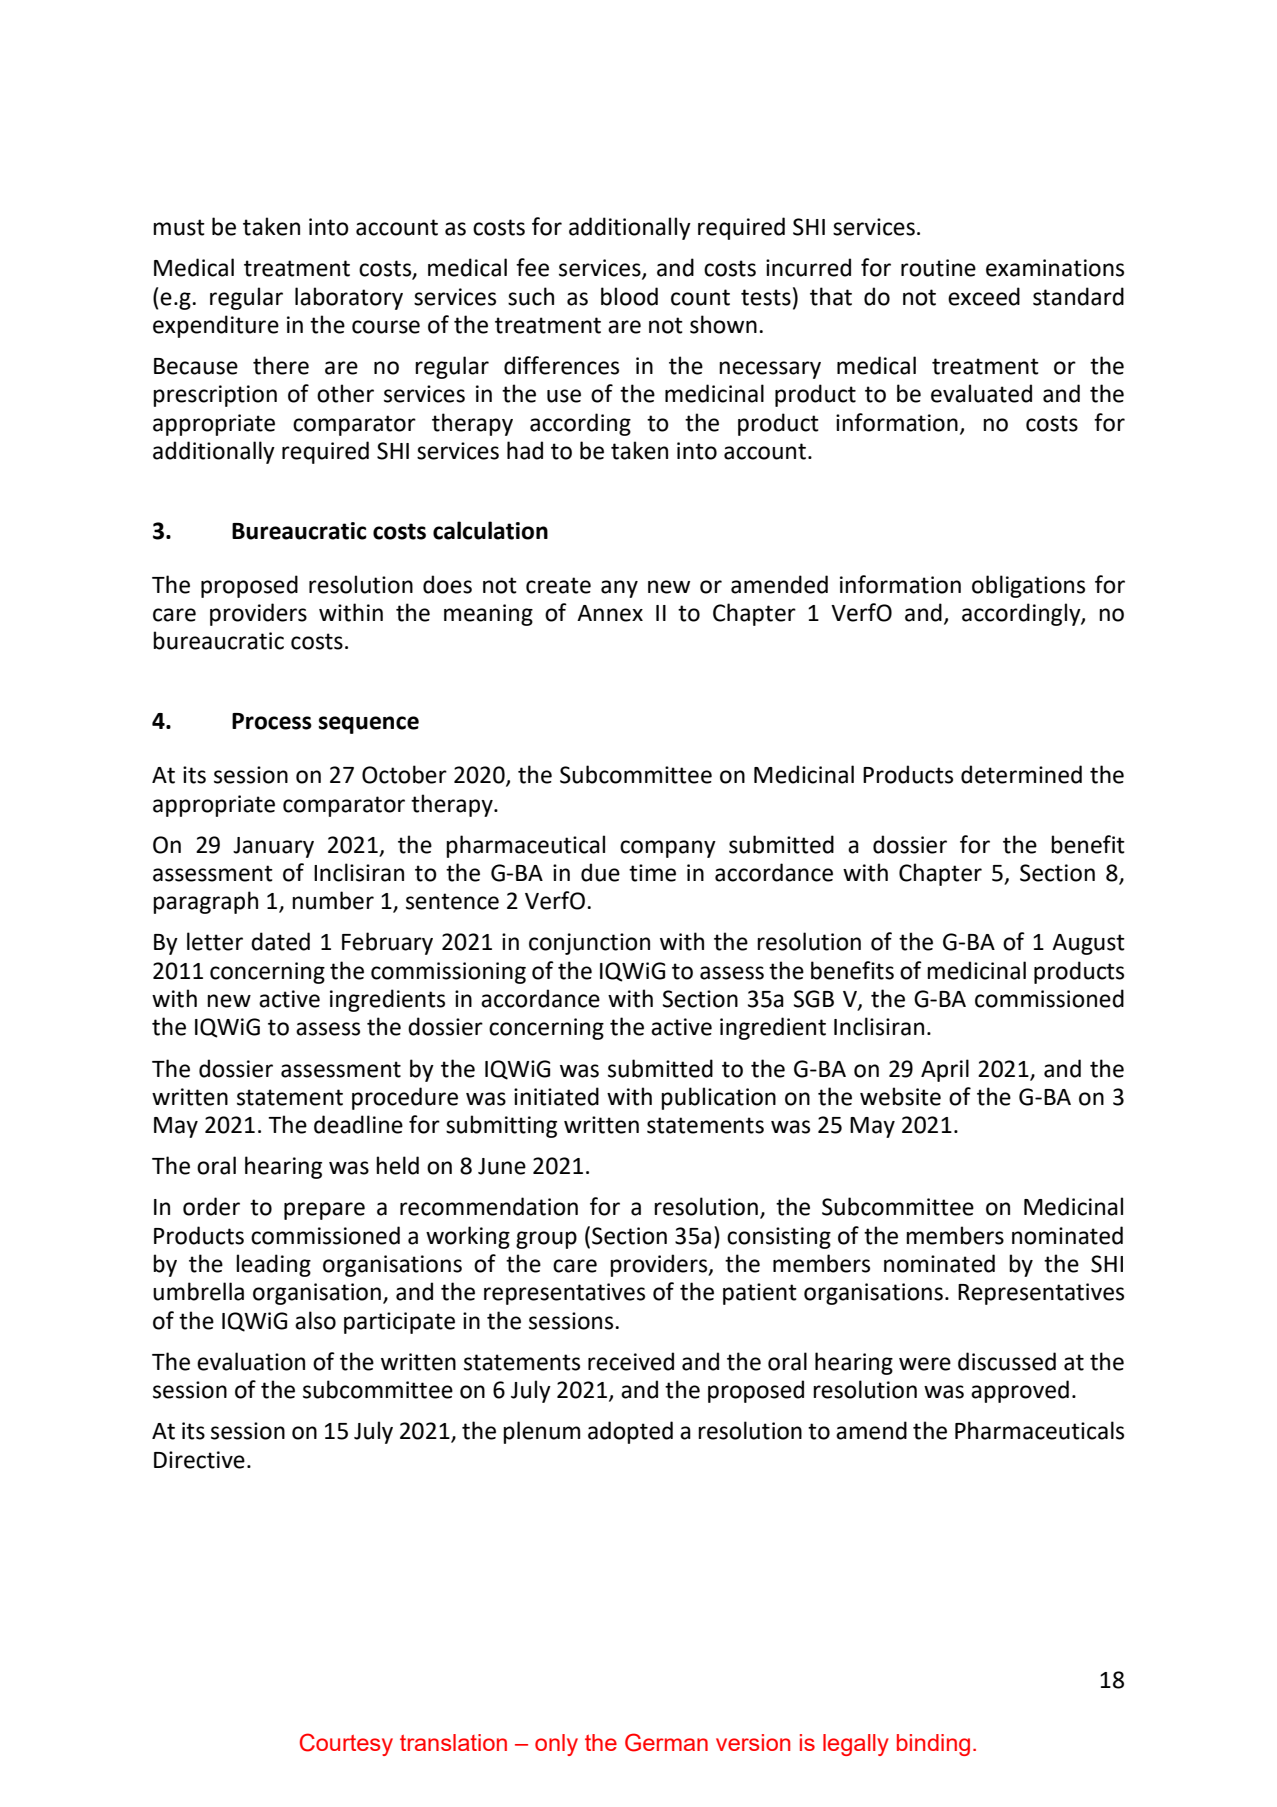  What do you see at coordinates (666, 1742) in the screenshot?
I see `German` at bounding box center [666, 1742].
